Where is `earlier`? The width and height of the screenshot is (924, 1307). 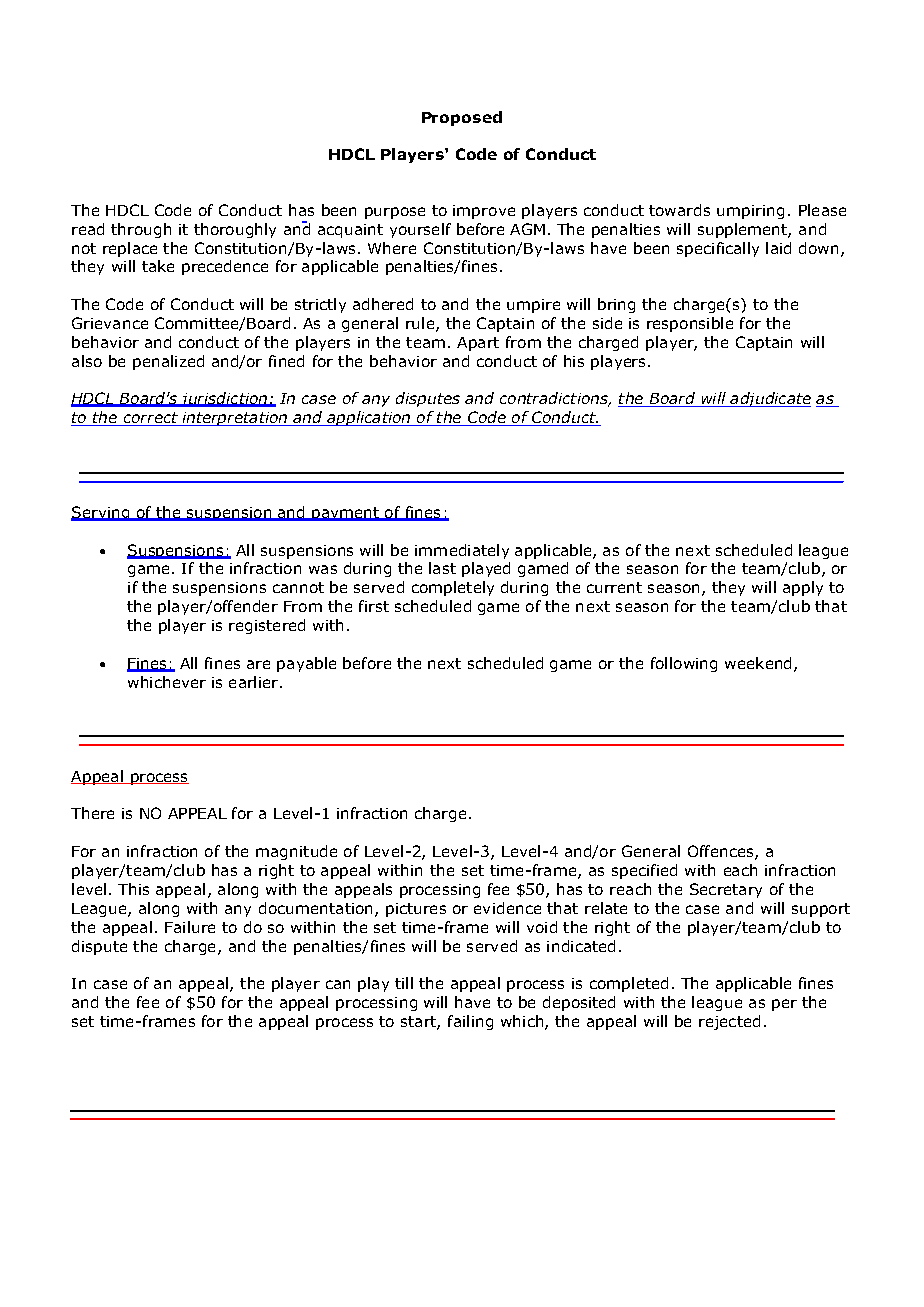 earlier is located at coordinates (253, 682).
